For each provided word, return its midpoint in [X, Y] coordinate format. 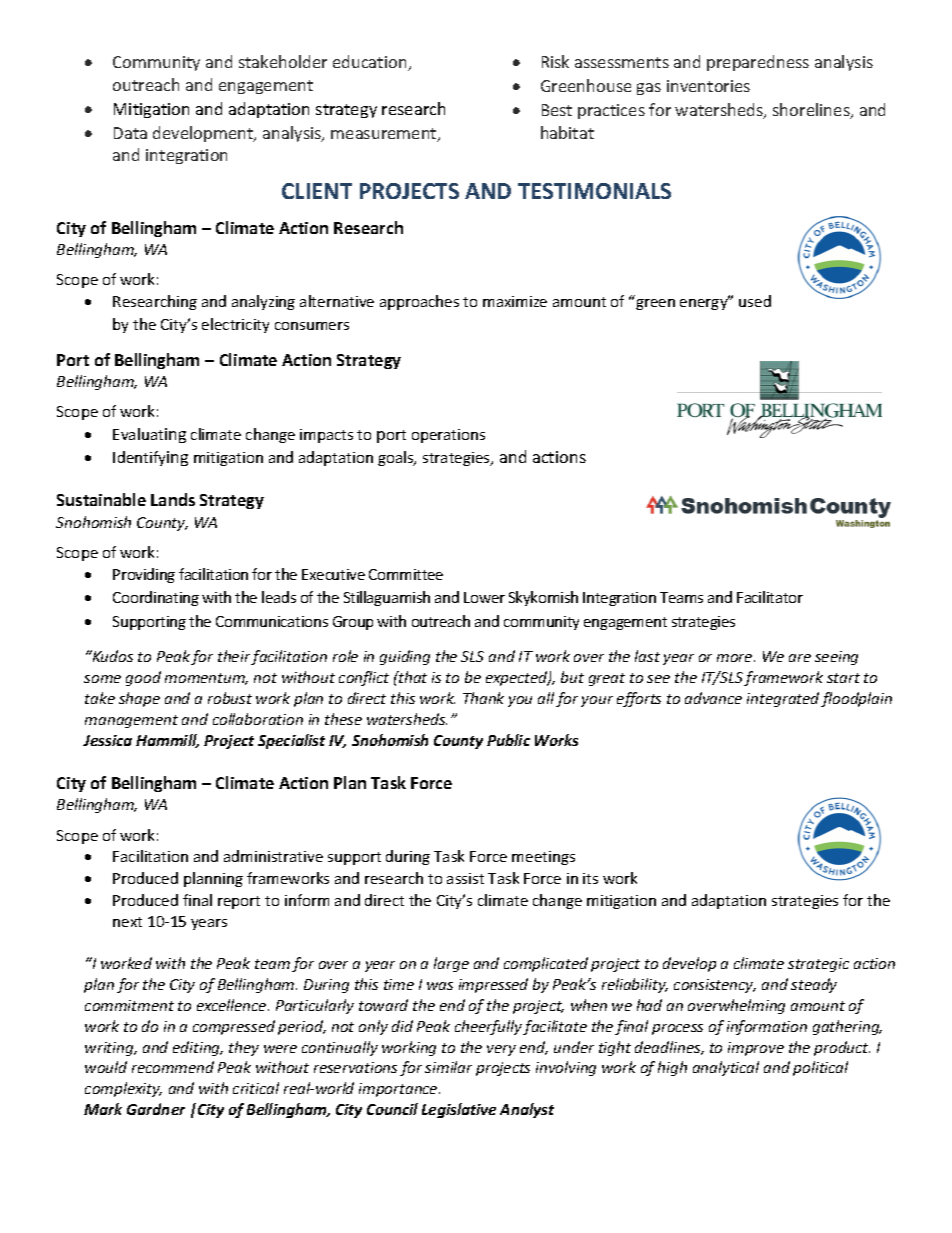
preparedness [758, 63]
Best [557, 110]
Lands [173, 499]
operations [448, 436]
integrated [783, 699]
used [755, 301]
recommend [173, 1067]
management [131, 721]
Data [130, 133]
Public [508, 740]
